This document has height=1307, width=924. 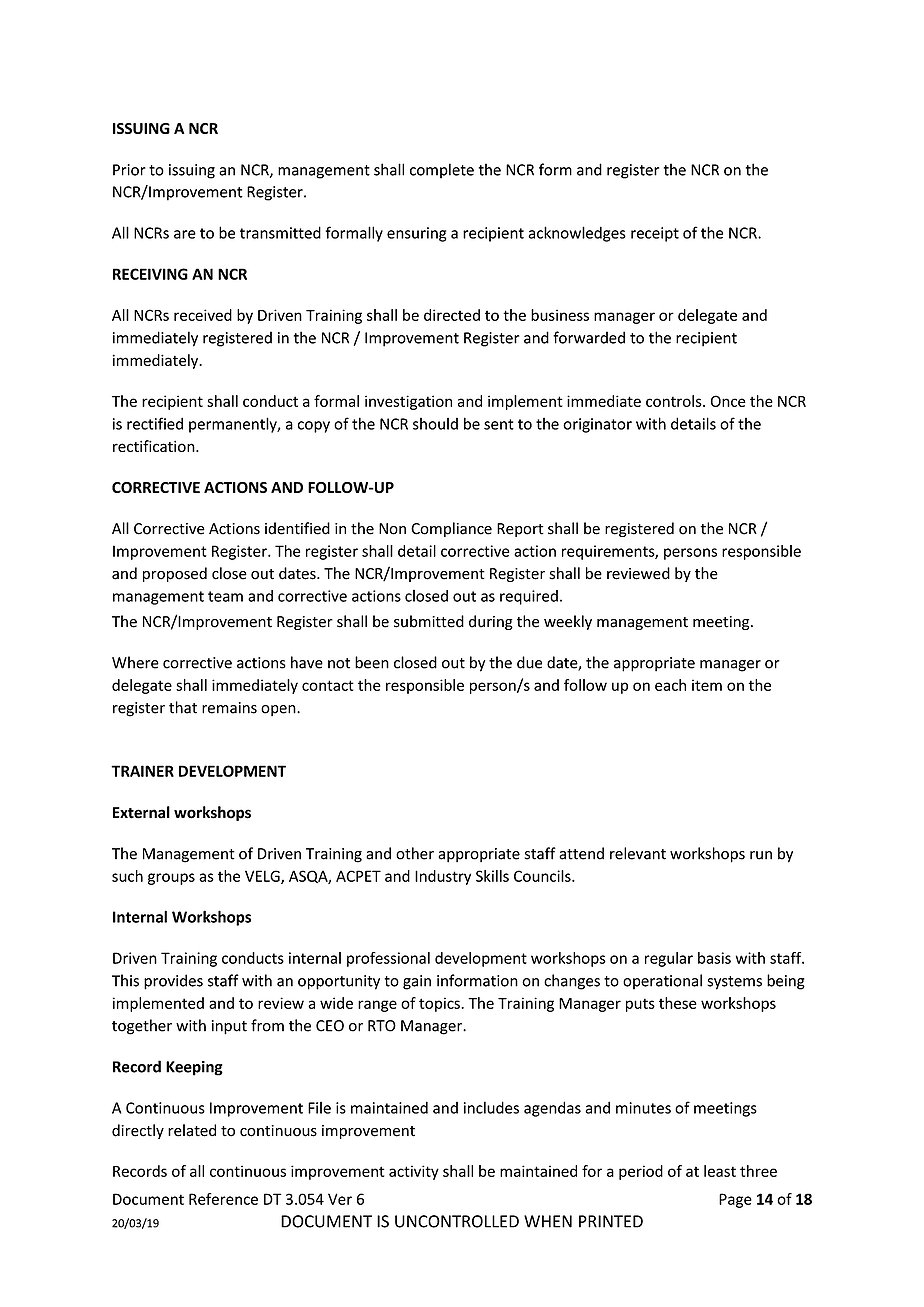 What do you see at coordinates (655, 234) in the document?
I see `receipt` at bounding box center [655, 234].
